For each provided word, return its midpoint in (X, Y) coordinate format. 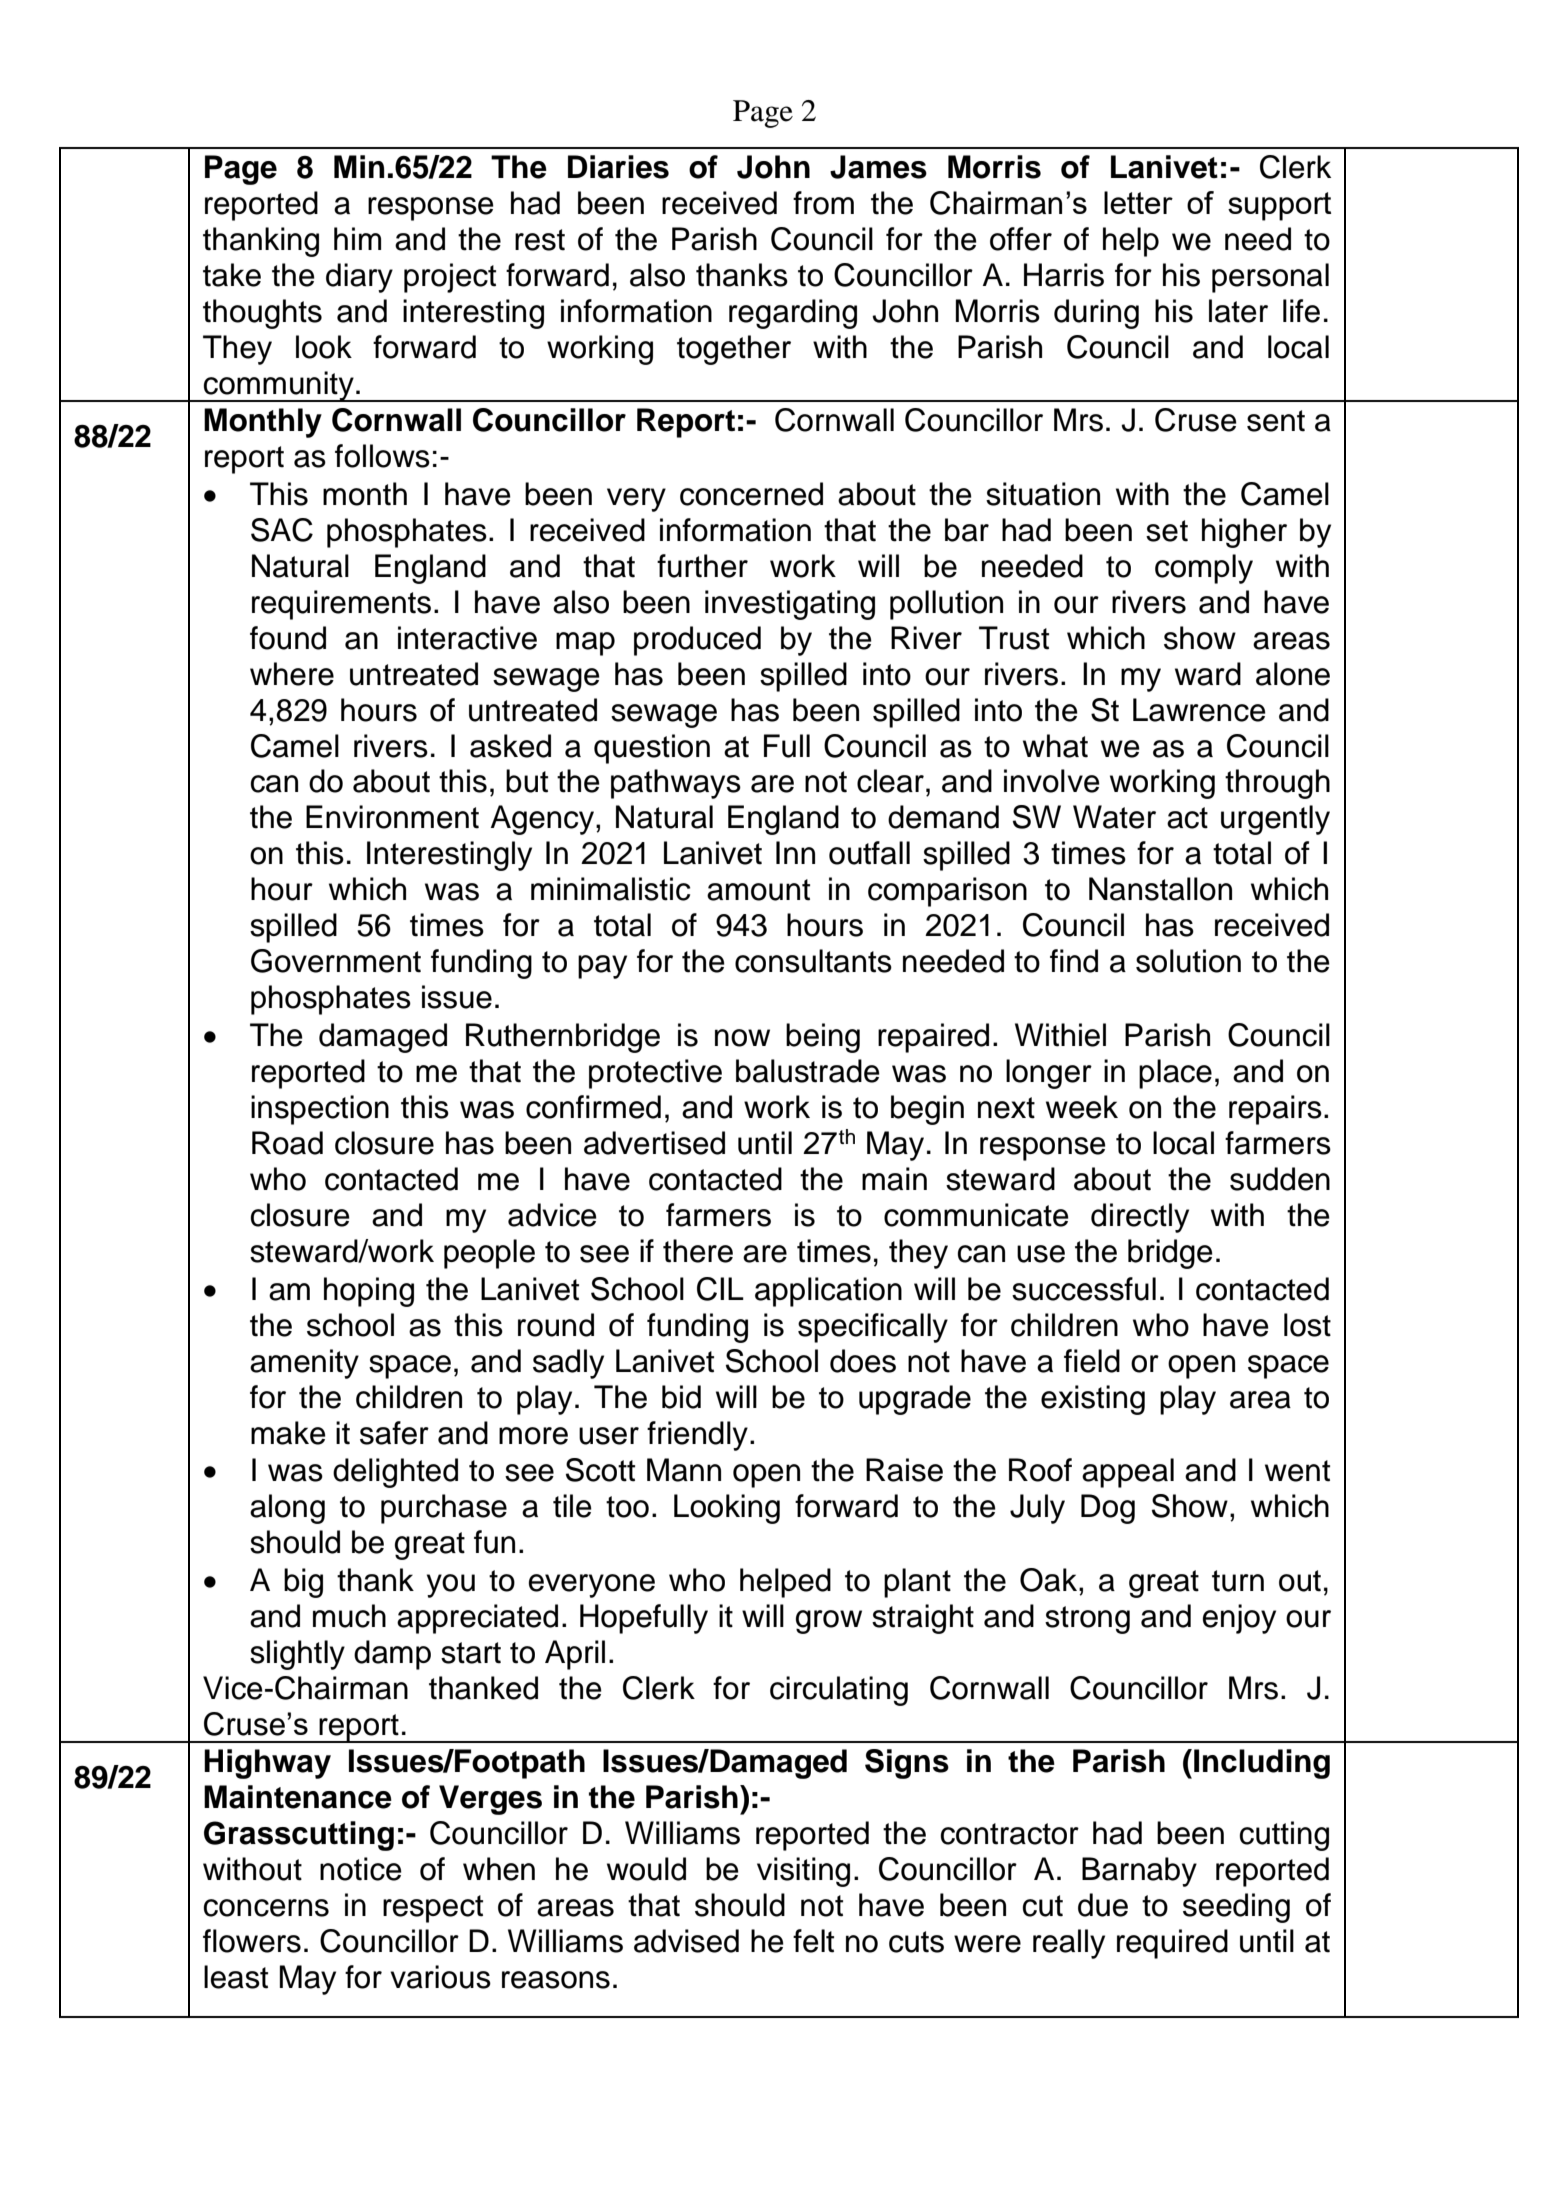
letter (1138, 202)
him (357, 238)
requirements (341, 605)
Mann (684, 1470)
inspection (320, 1110)
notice (361, 1869)
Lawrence (1199, 710)
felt (813, 1941)
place (1175, 1074)
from (823, 203)
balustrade (808, 1071)
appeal (1128, 1473)
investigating (790, 605)
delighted (395, 1473)
